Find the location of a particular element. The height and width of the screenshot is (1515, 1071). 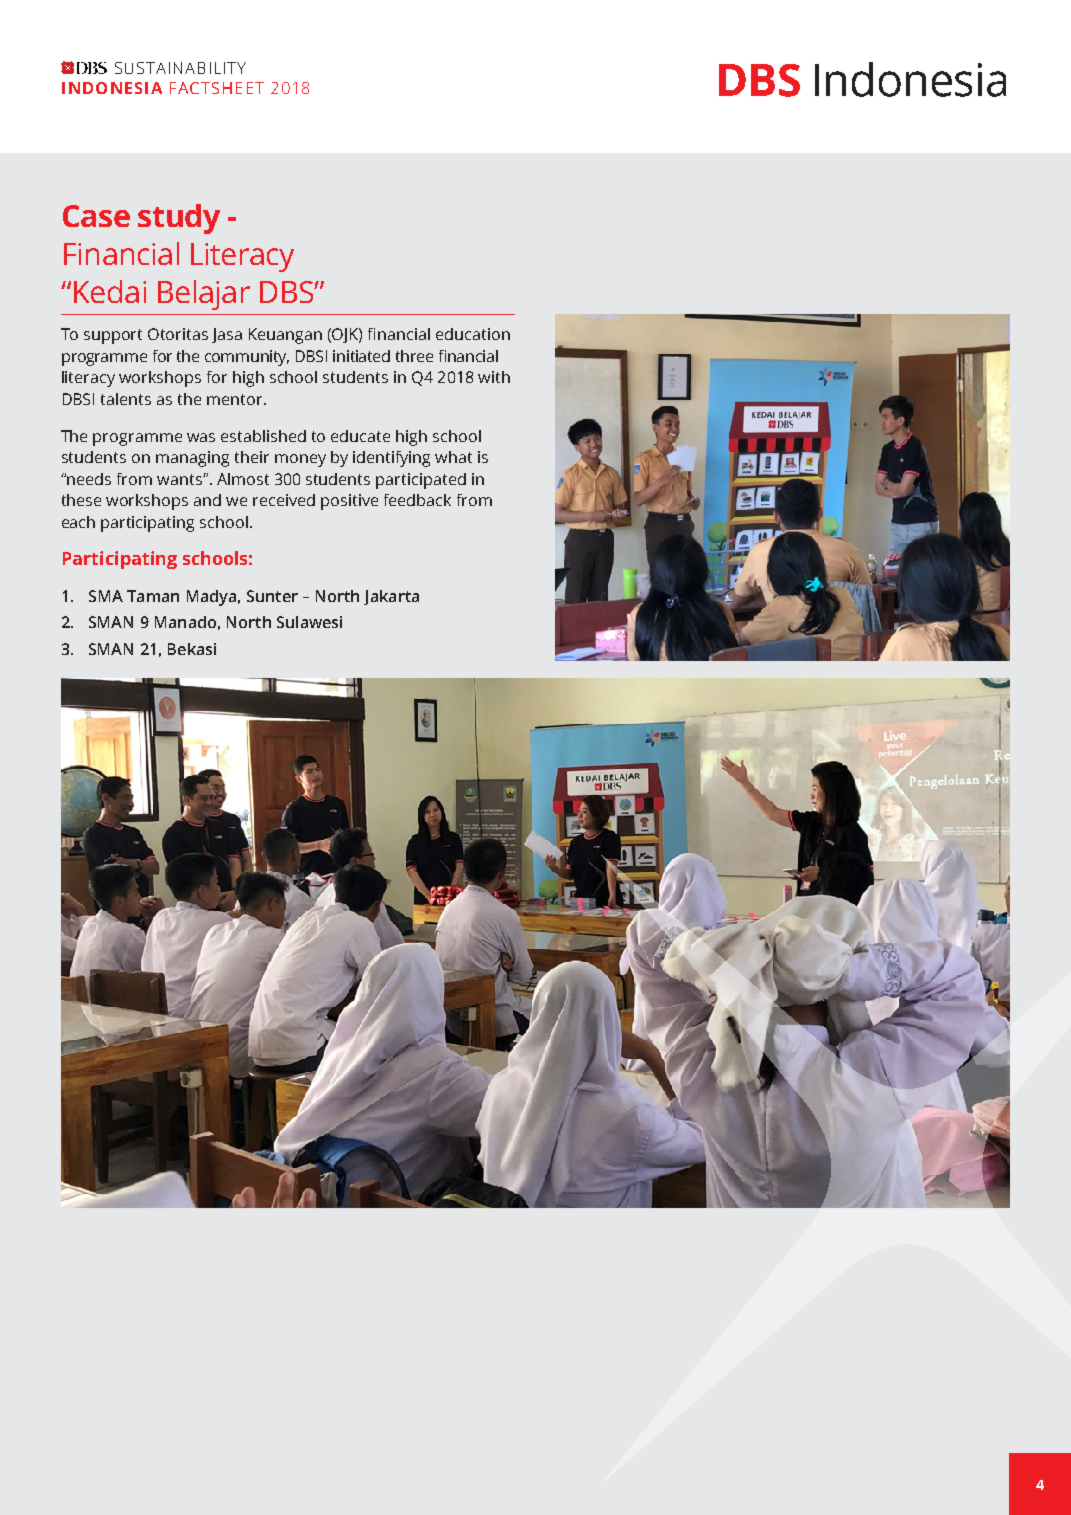

SUSTAINABILITY is located at coordinates (180, 68).
